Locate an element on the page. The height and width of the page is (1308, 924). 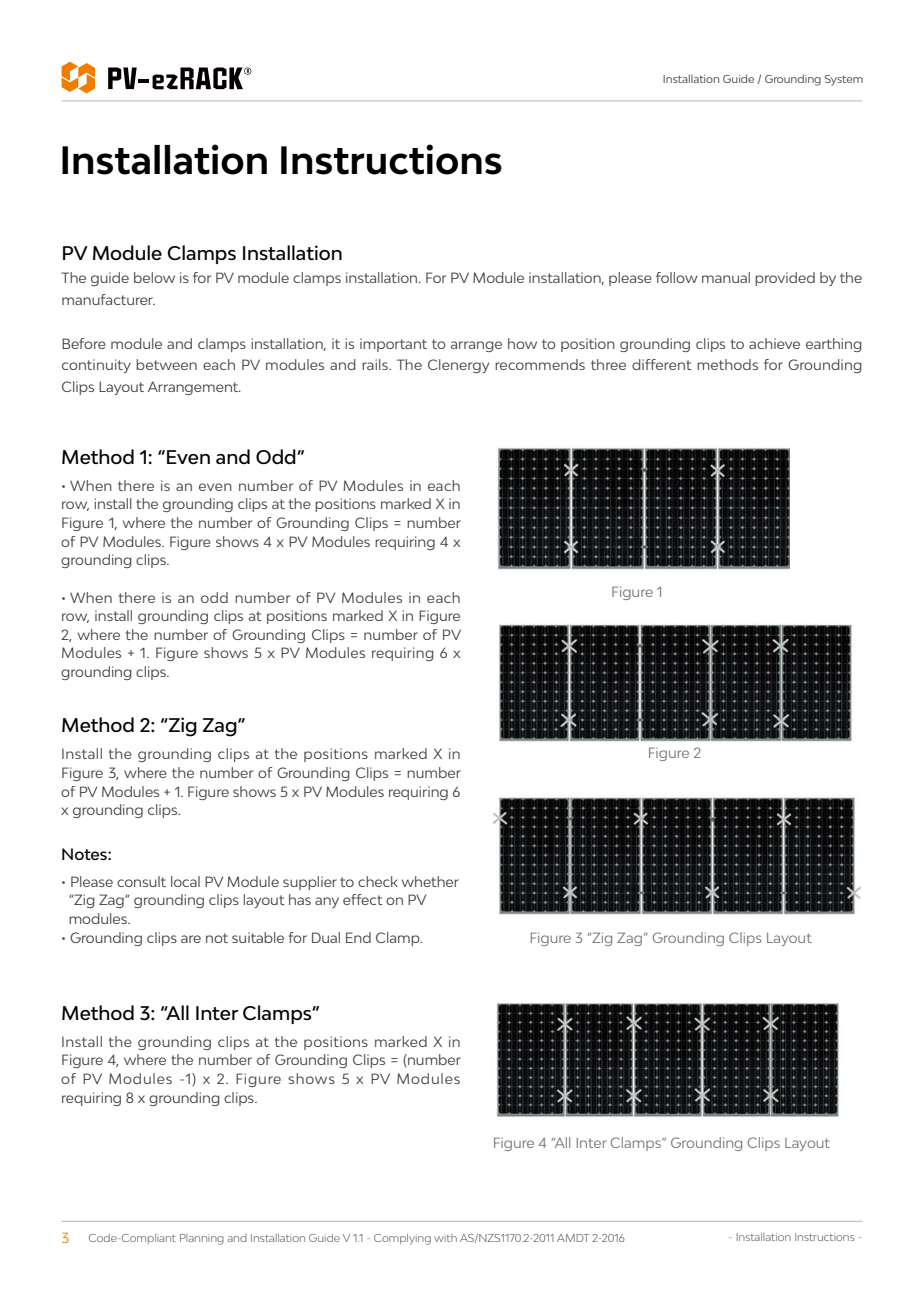
below is located at coordinates (154, 277).
